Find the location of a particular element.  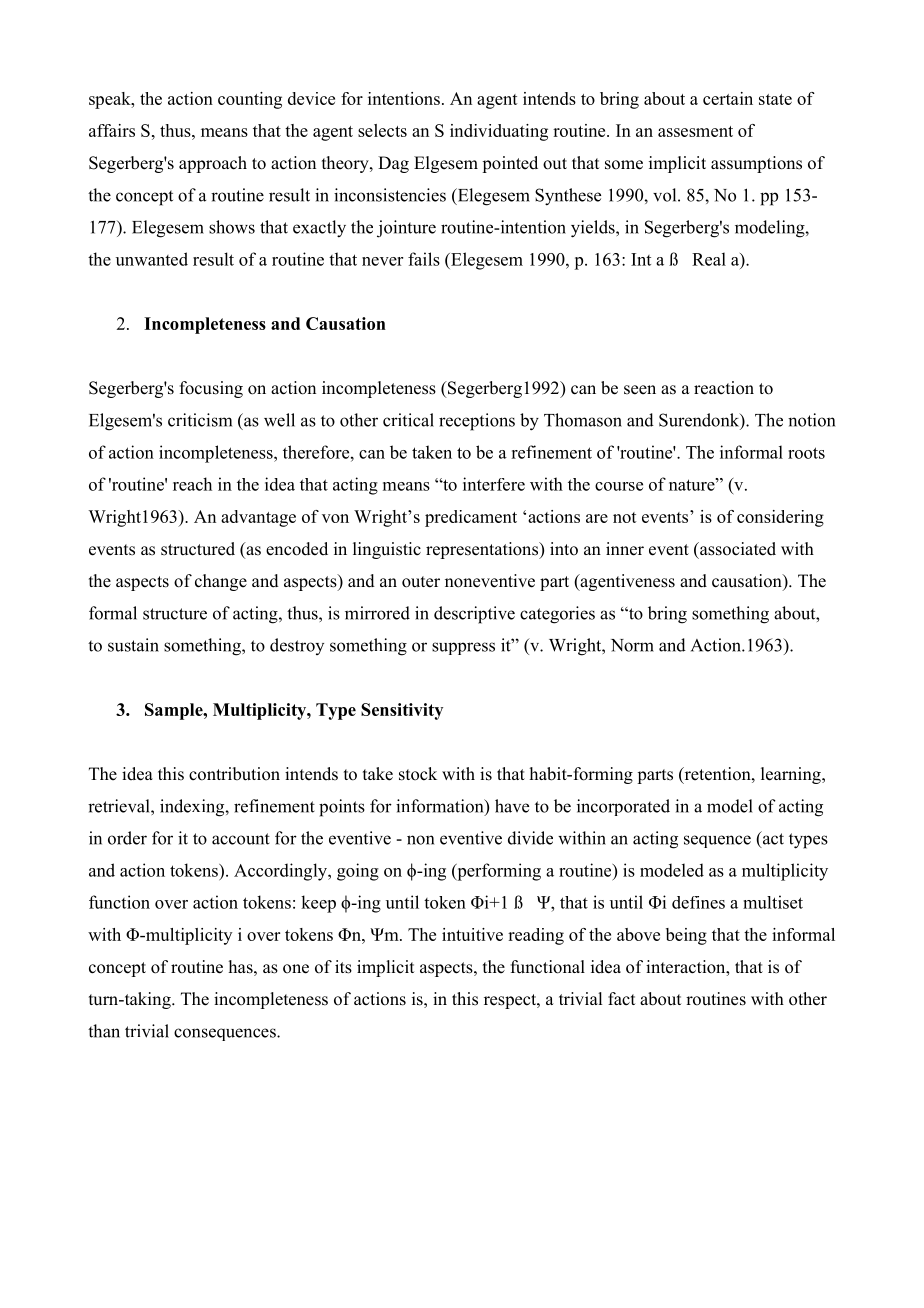

approach is located at coordinates (213, 164).
